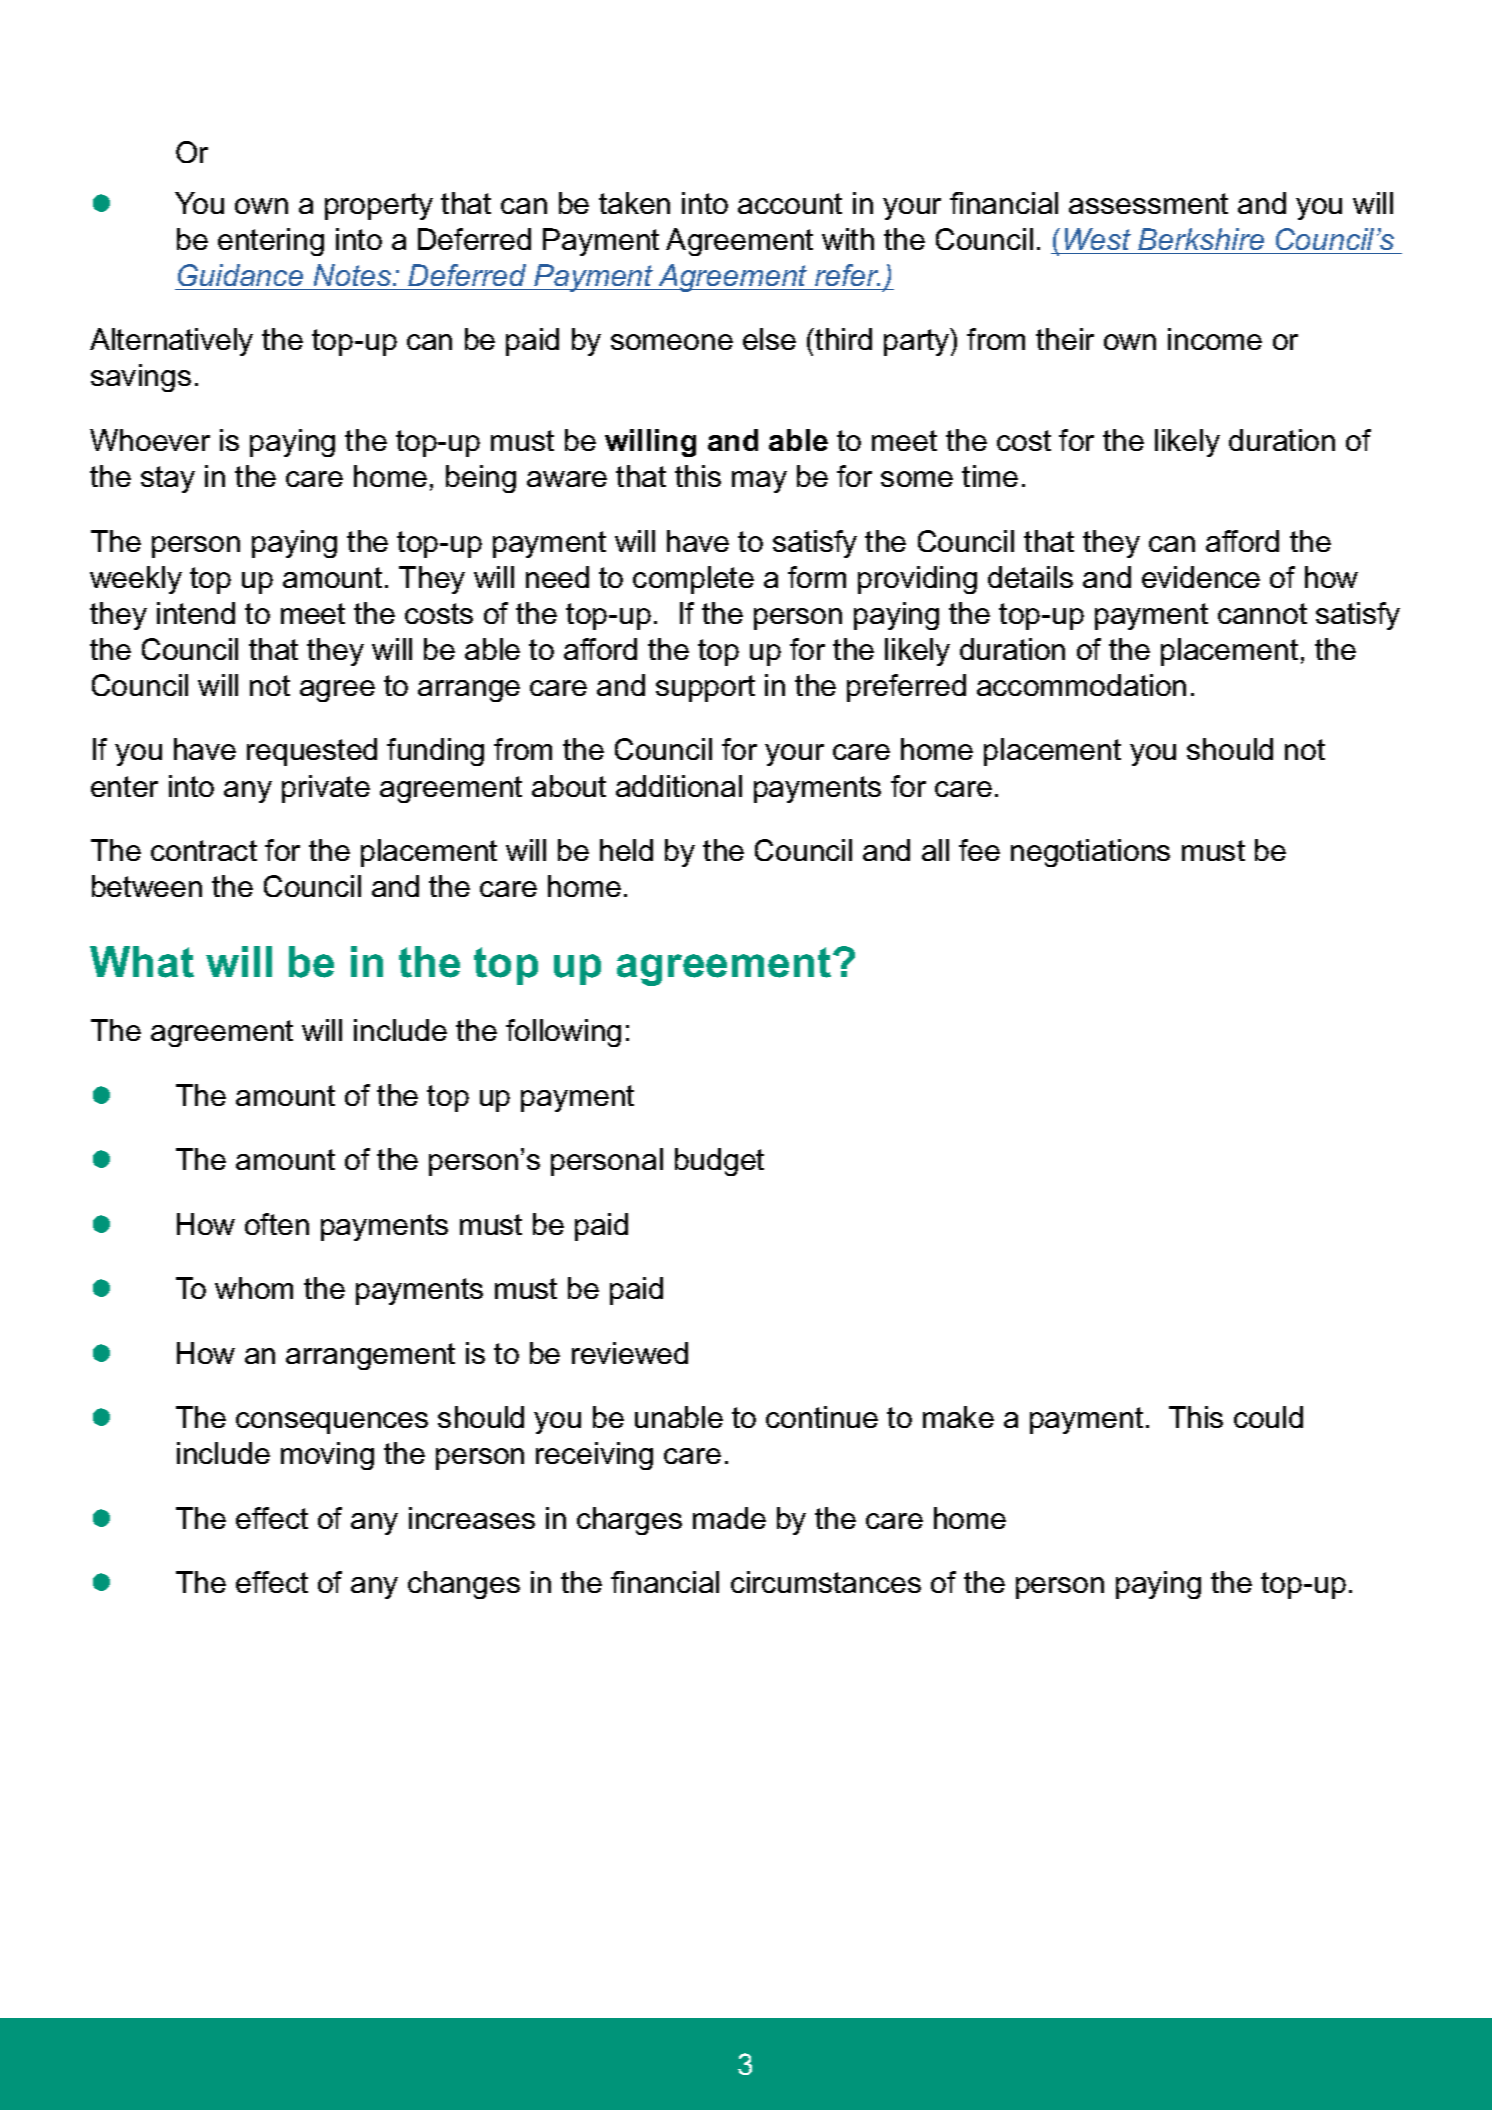 Image resolution: width=1492 pixels, height=2110 pixels. Describe the element at coordinates (204, 850) in the screenshot. I see `contract` at that location.
